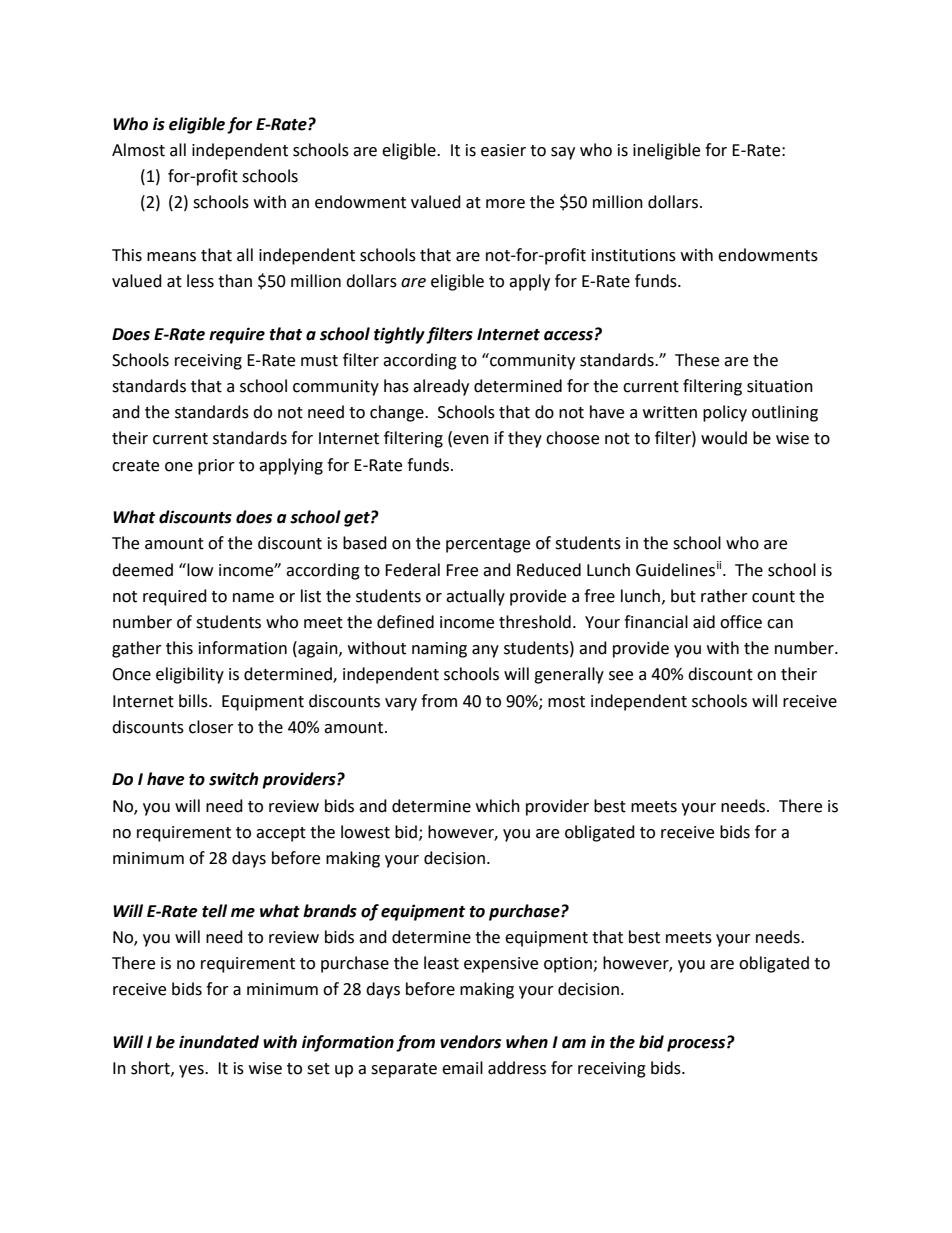 This image has height=1233, width=952. I want to click on aid, so click(704, 622).
